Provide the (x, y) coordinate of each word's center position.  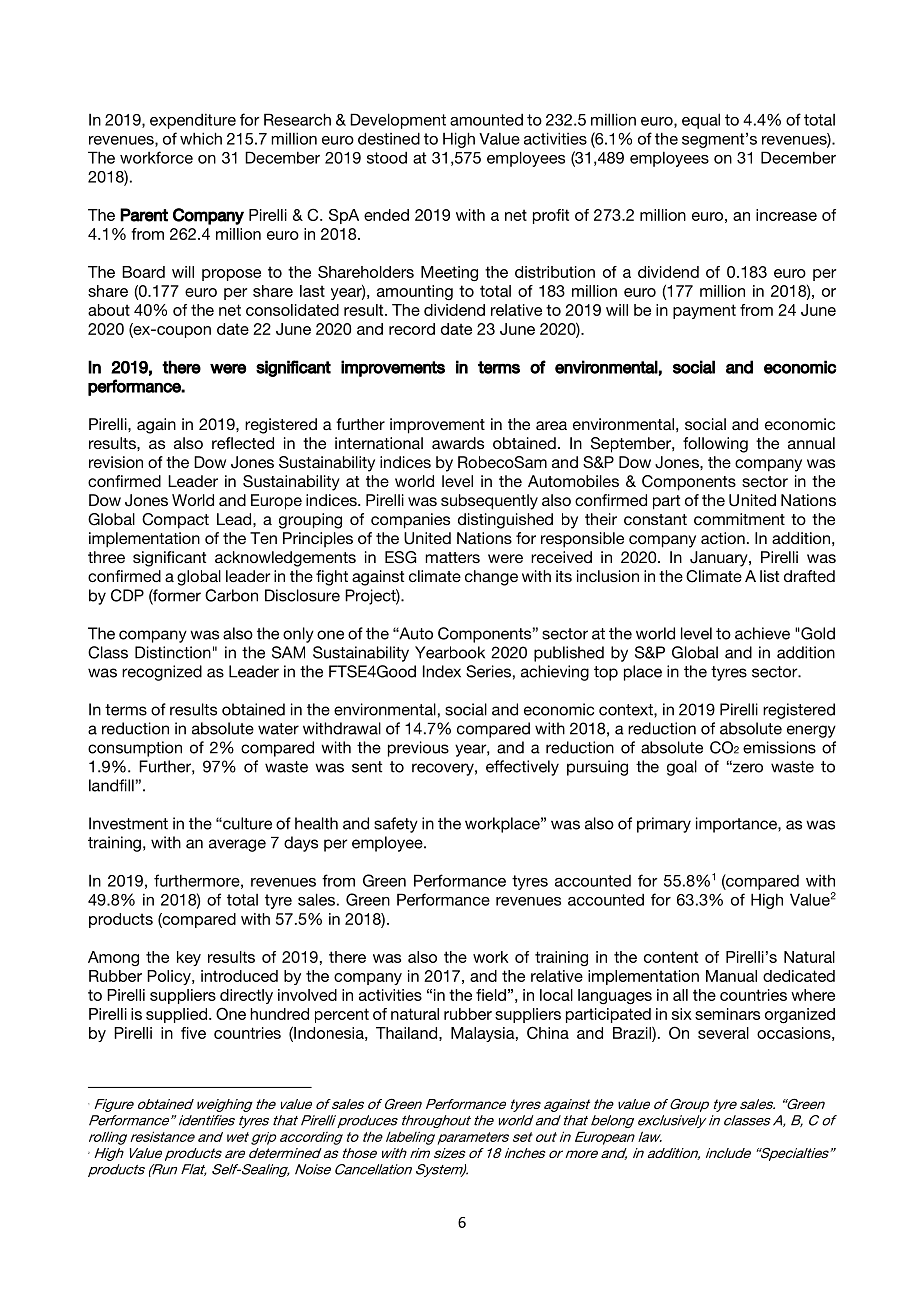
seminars (727, 1014)
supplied (178, 1015)
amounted (486, 120)
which (201, 138)
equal (701, 121)
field (491, 995)
